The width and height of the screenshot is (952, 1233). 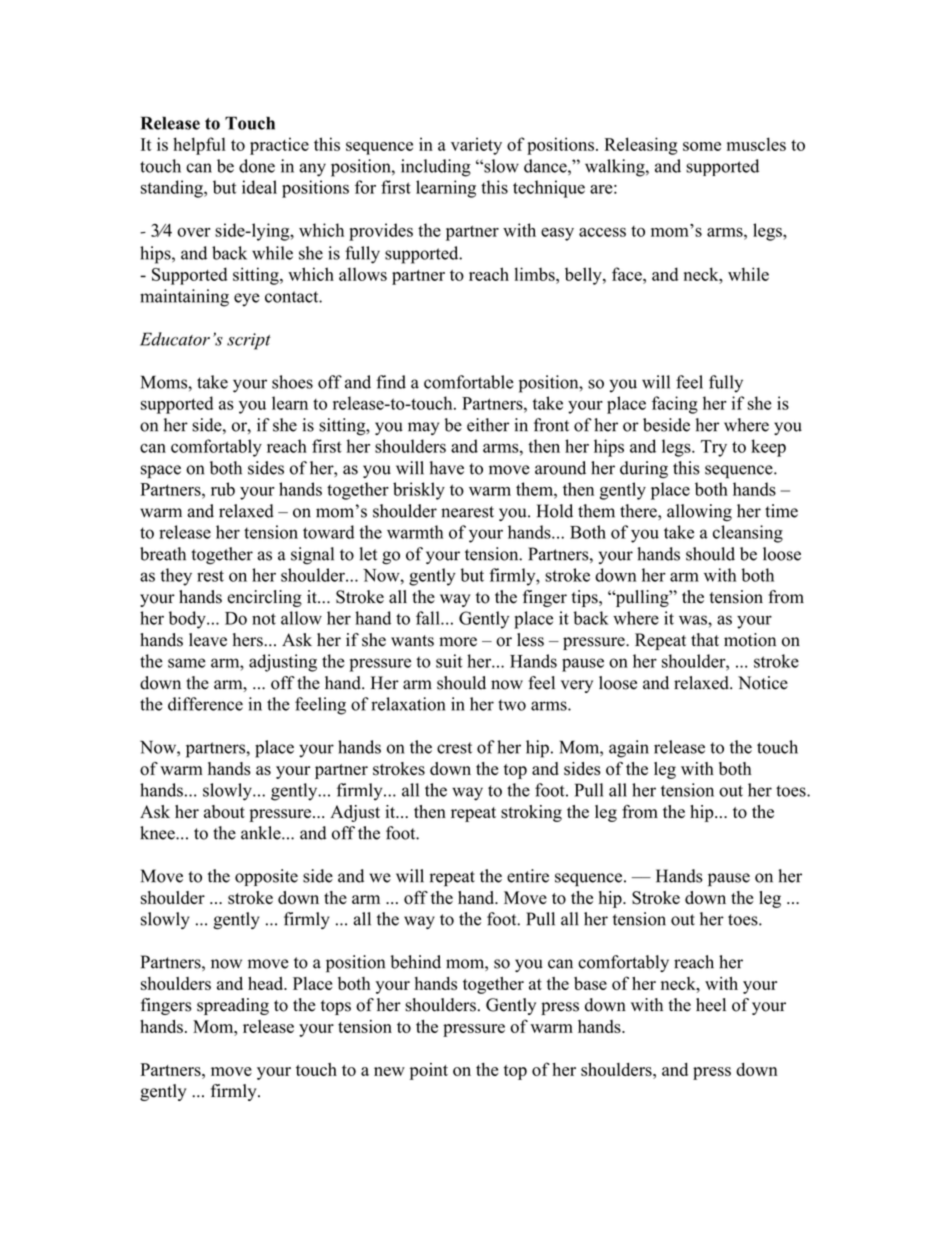 What do you see at coordinates (702, 146) in the screenshot?
I see `some` at bounding box center [702, 146].
